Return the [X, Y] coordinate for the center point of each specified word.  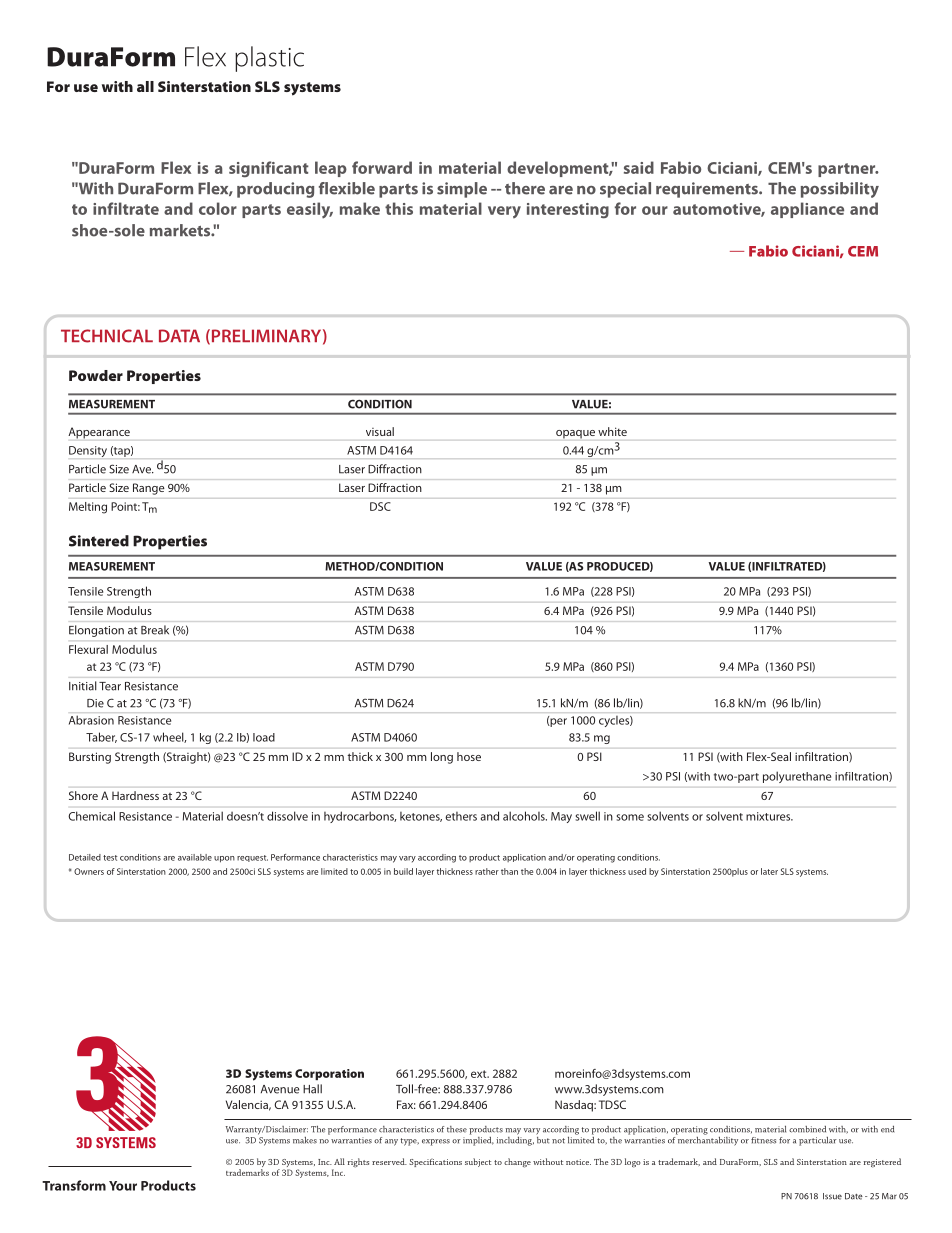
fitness [763, 1140]
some [630, 817]
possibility [840, 190]
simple [462, 190]
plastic [269, 59]
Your [123, 1186]
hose [469, 756]
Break [155, 630]
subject [478, 1162]
